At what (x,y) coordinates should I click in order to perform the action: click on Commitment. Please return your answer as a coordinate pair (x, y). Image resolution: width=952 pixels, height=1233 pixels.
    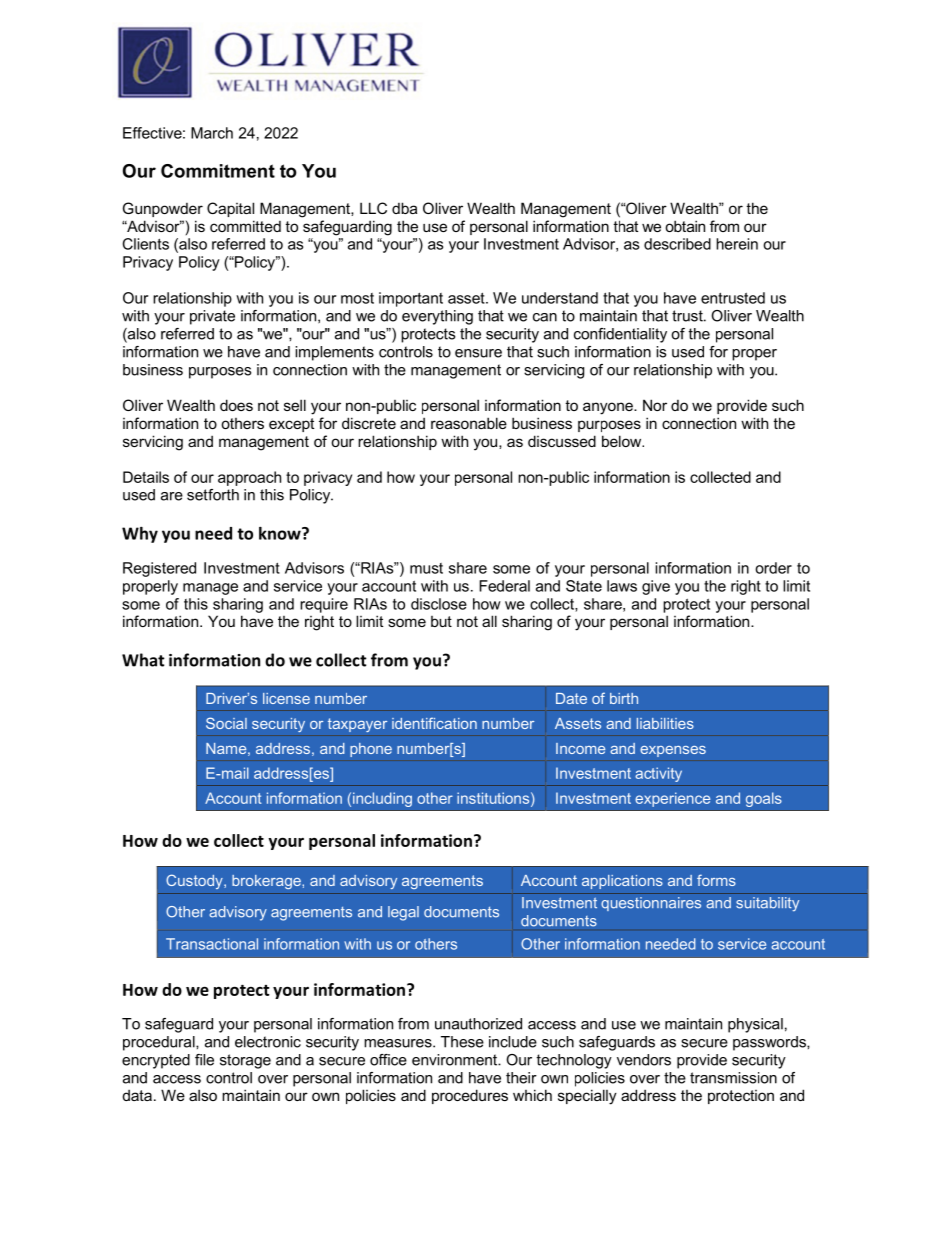
    Looking at the image, I should click on (218, 171).
